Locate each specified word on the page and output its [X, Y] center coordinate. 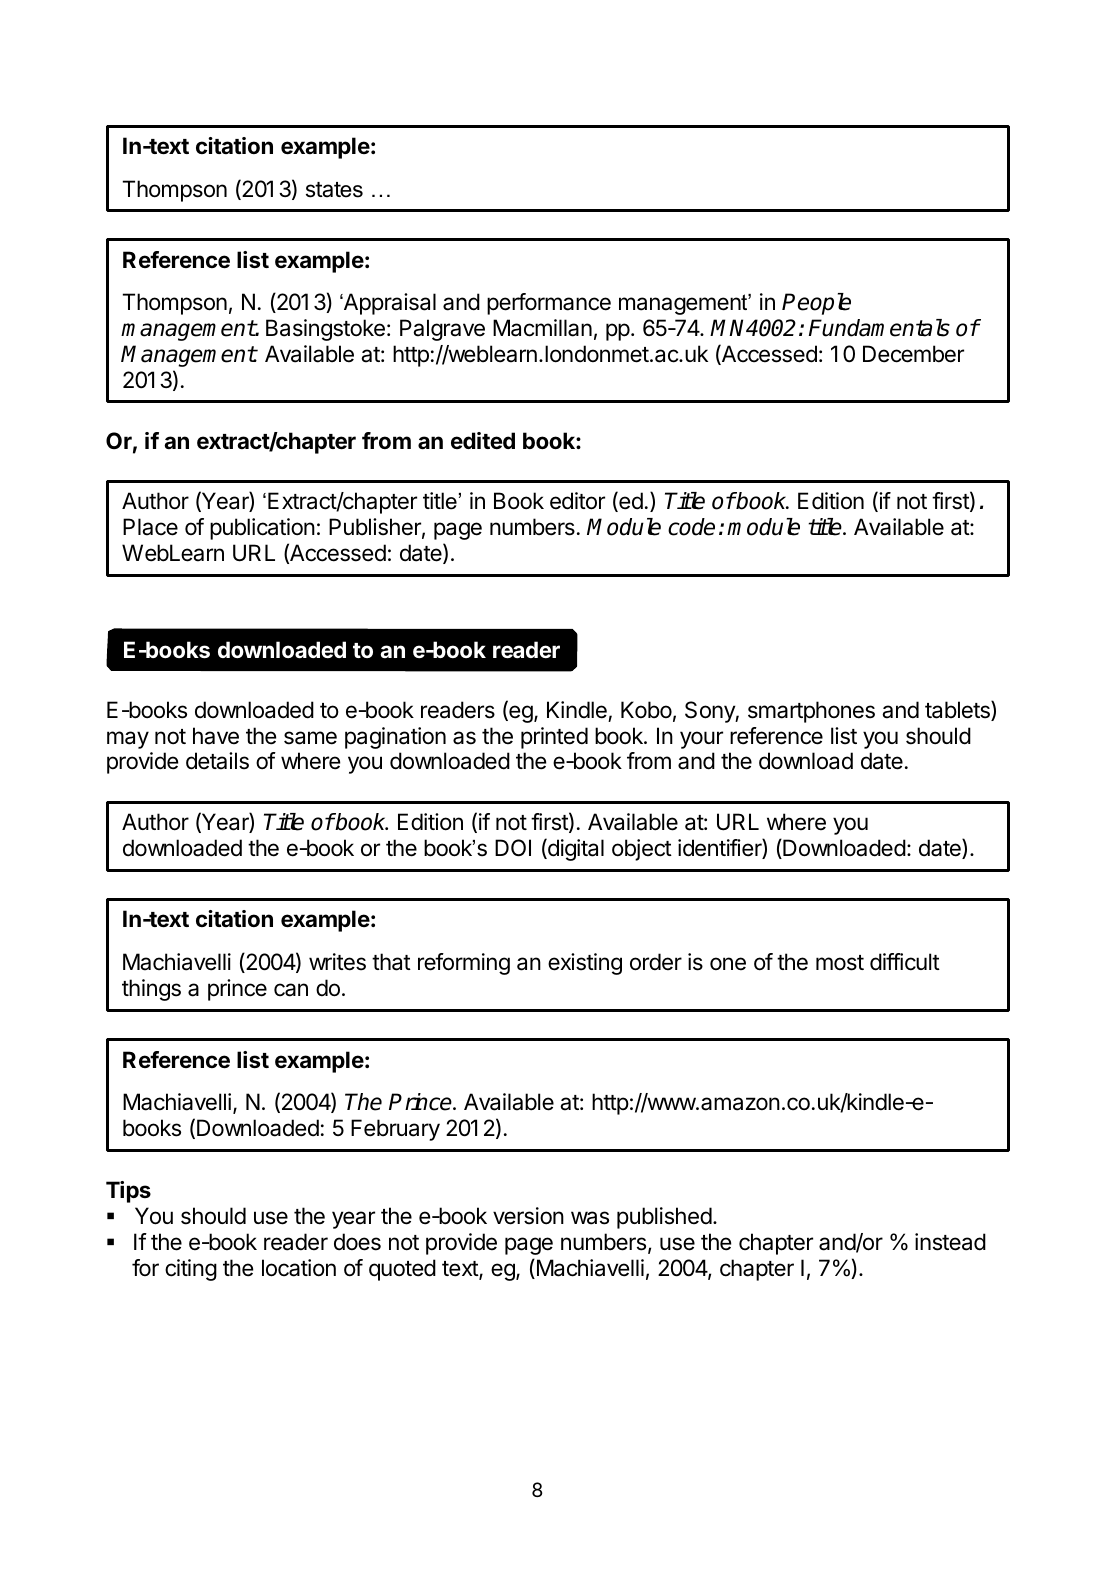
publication [262, 529]
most [840, 963]
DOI [513, 848]
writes [337, 962]
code [691, 527]
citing [191, 1270]
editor [577, 501]
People [816, 304]
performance [549, 304]
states [334, 190]
